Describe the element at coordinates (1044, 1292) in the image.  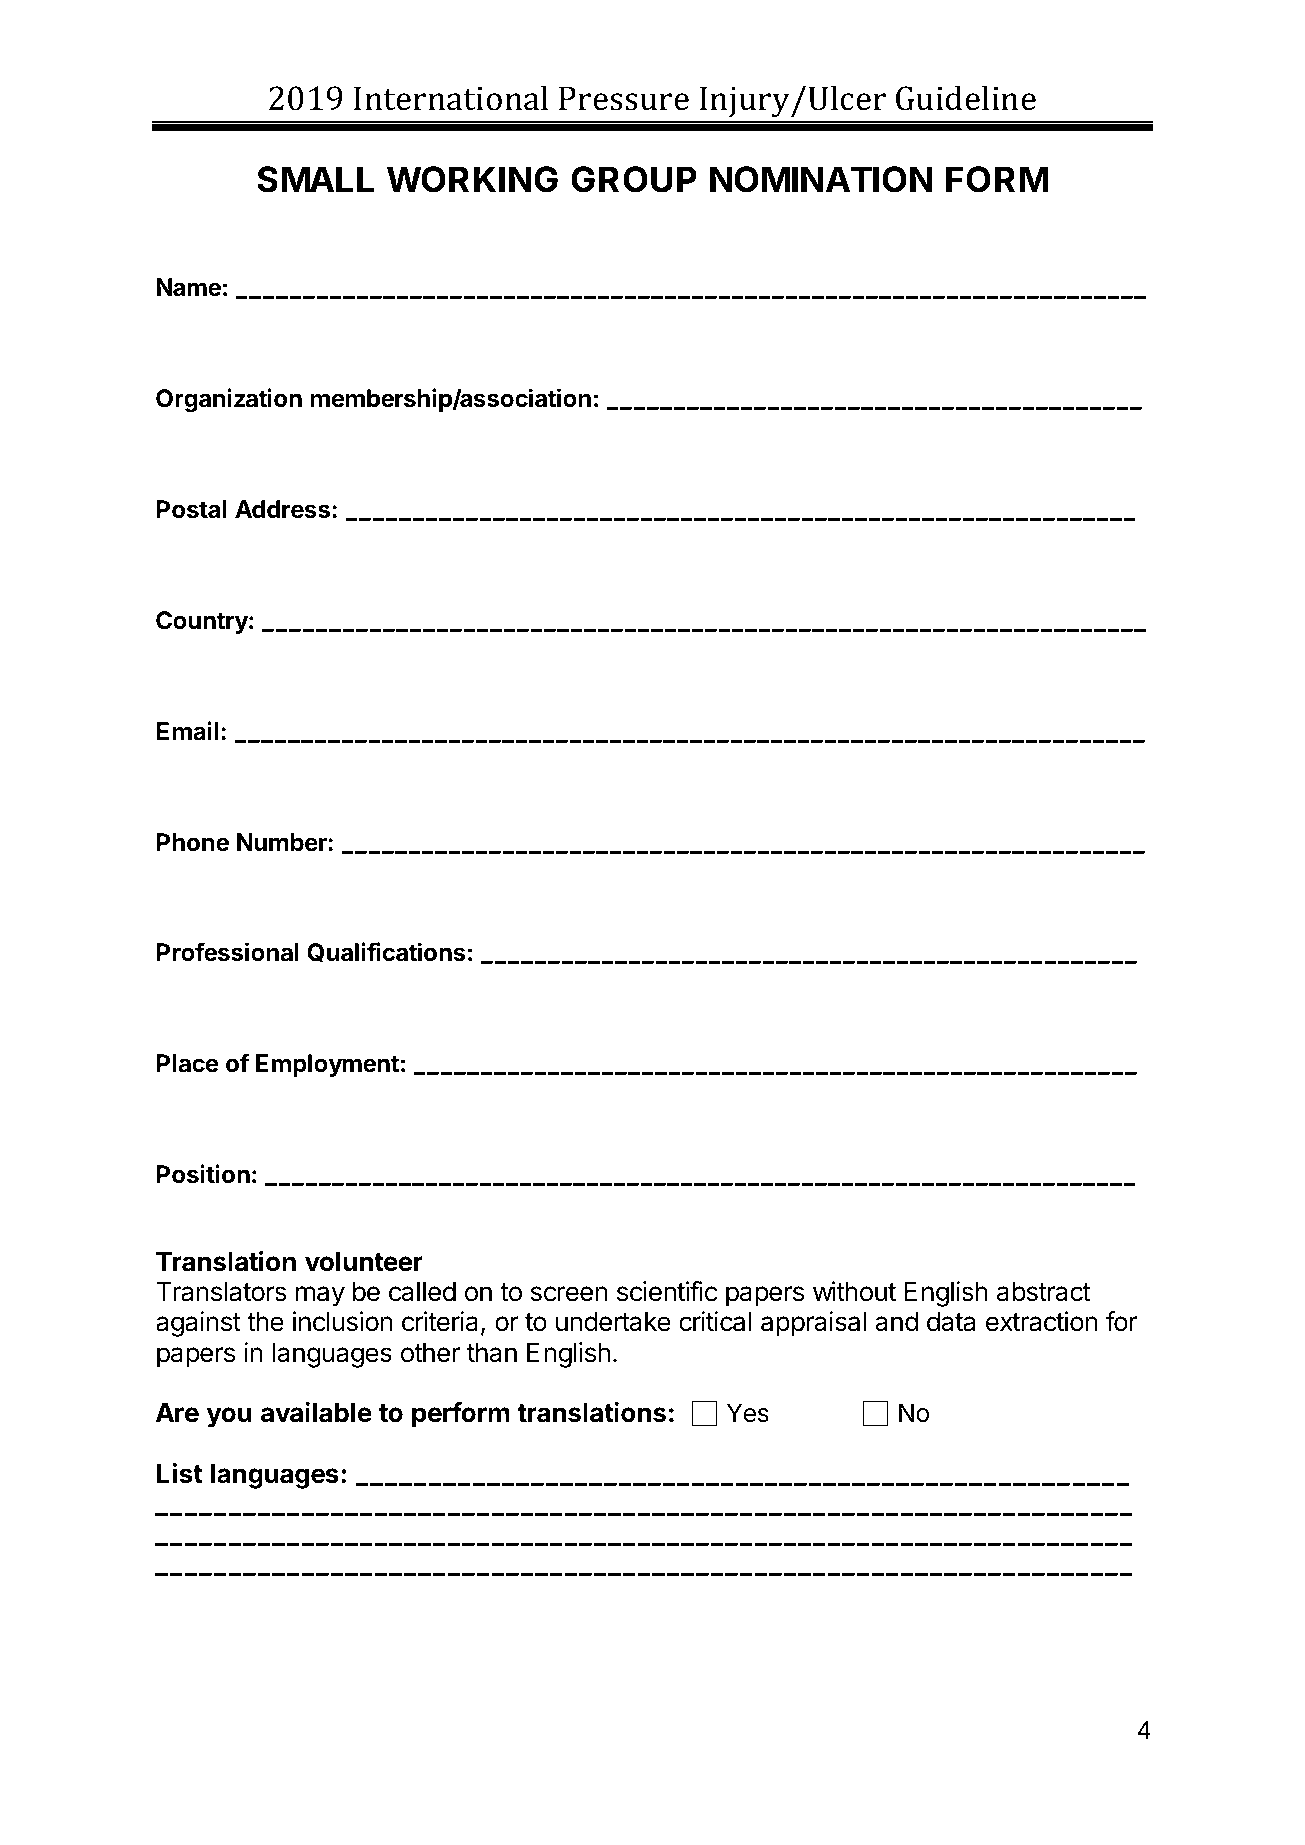
I see `abstract` at that location.
